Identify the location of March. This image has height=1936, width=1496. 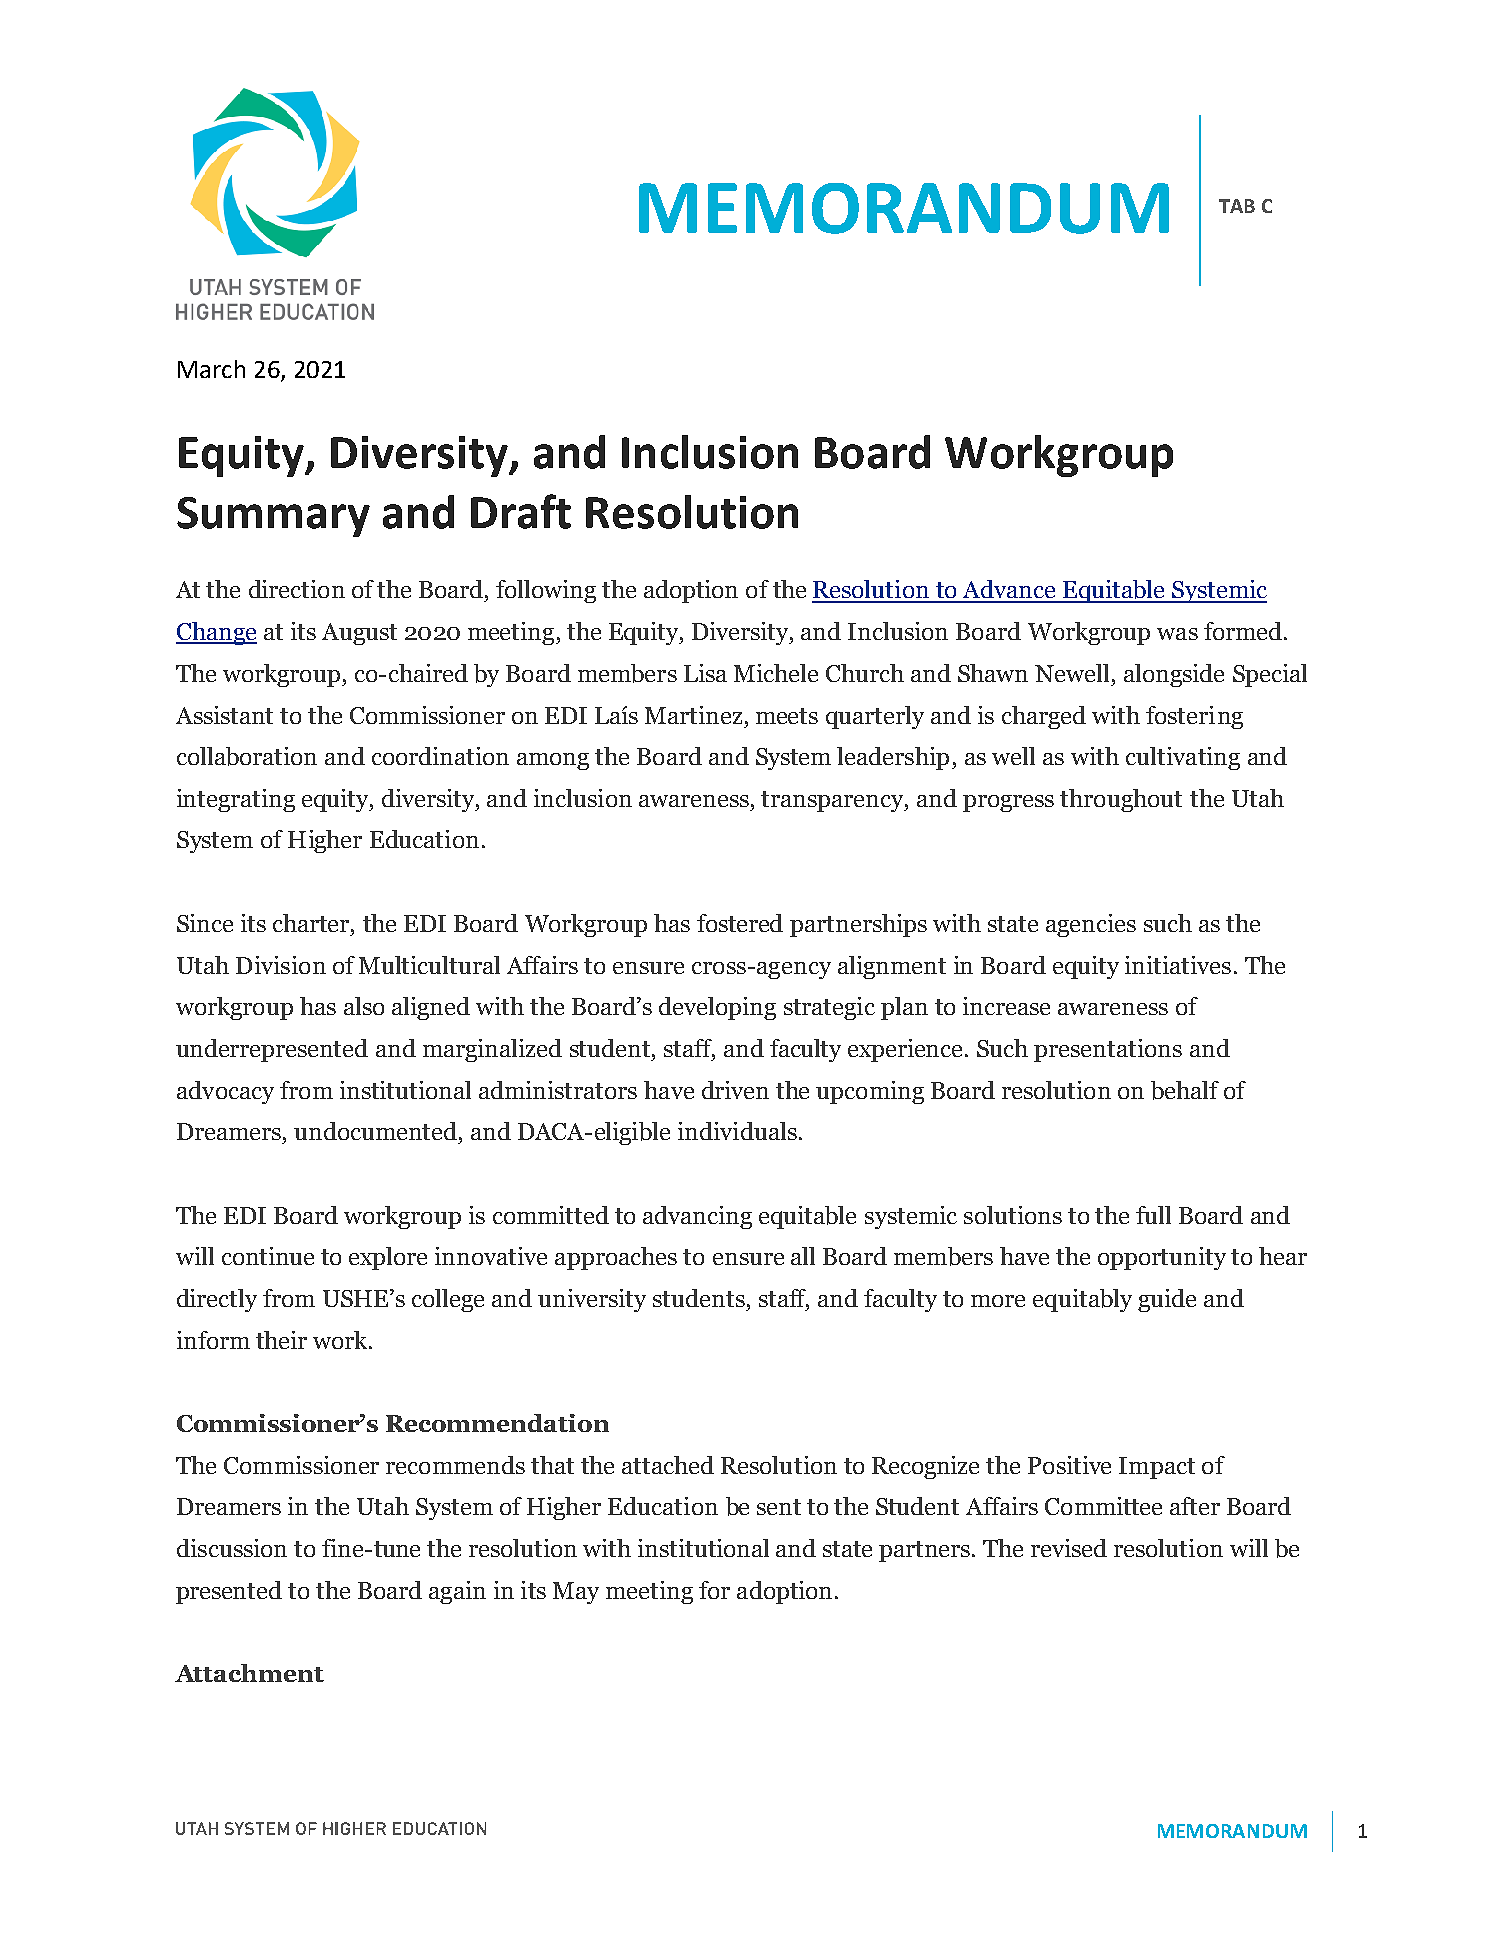
(211, 369).
